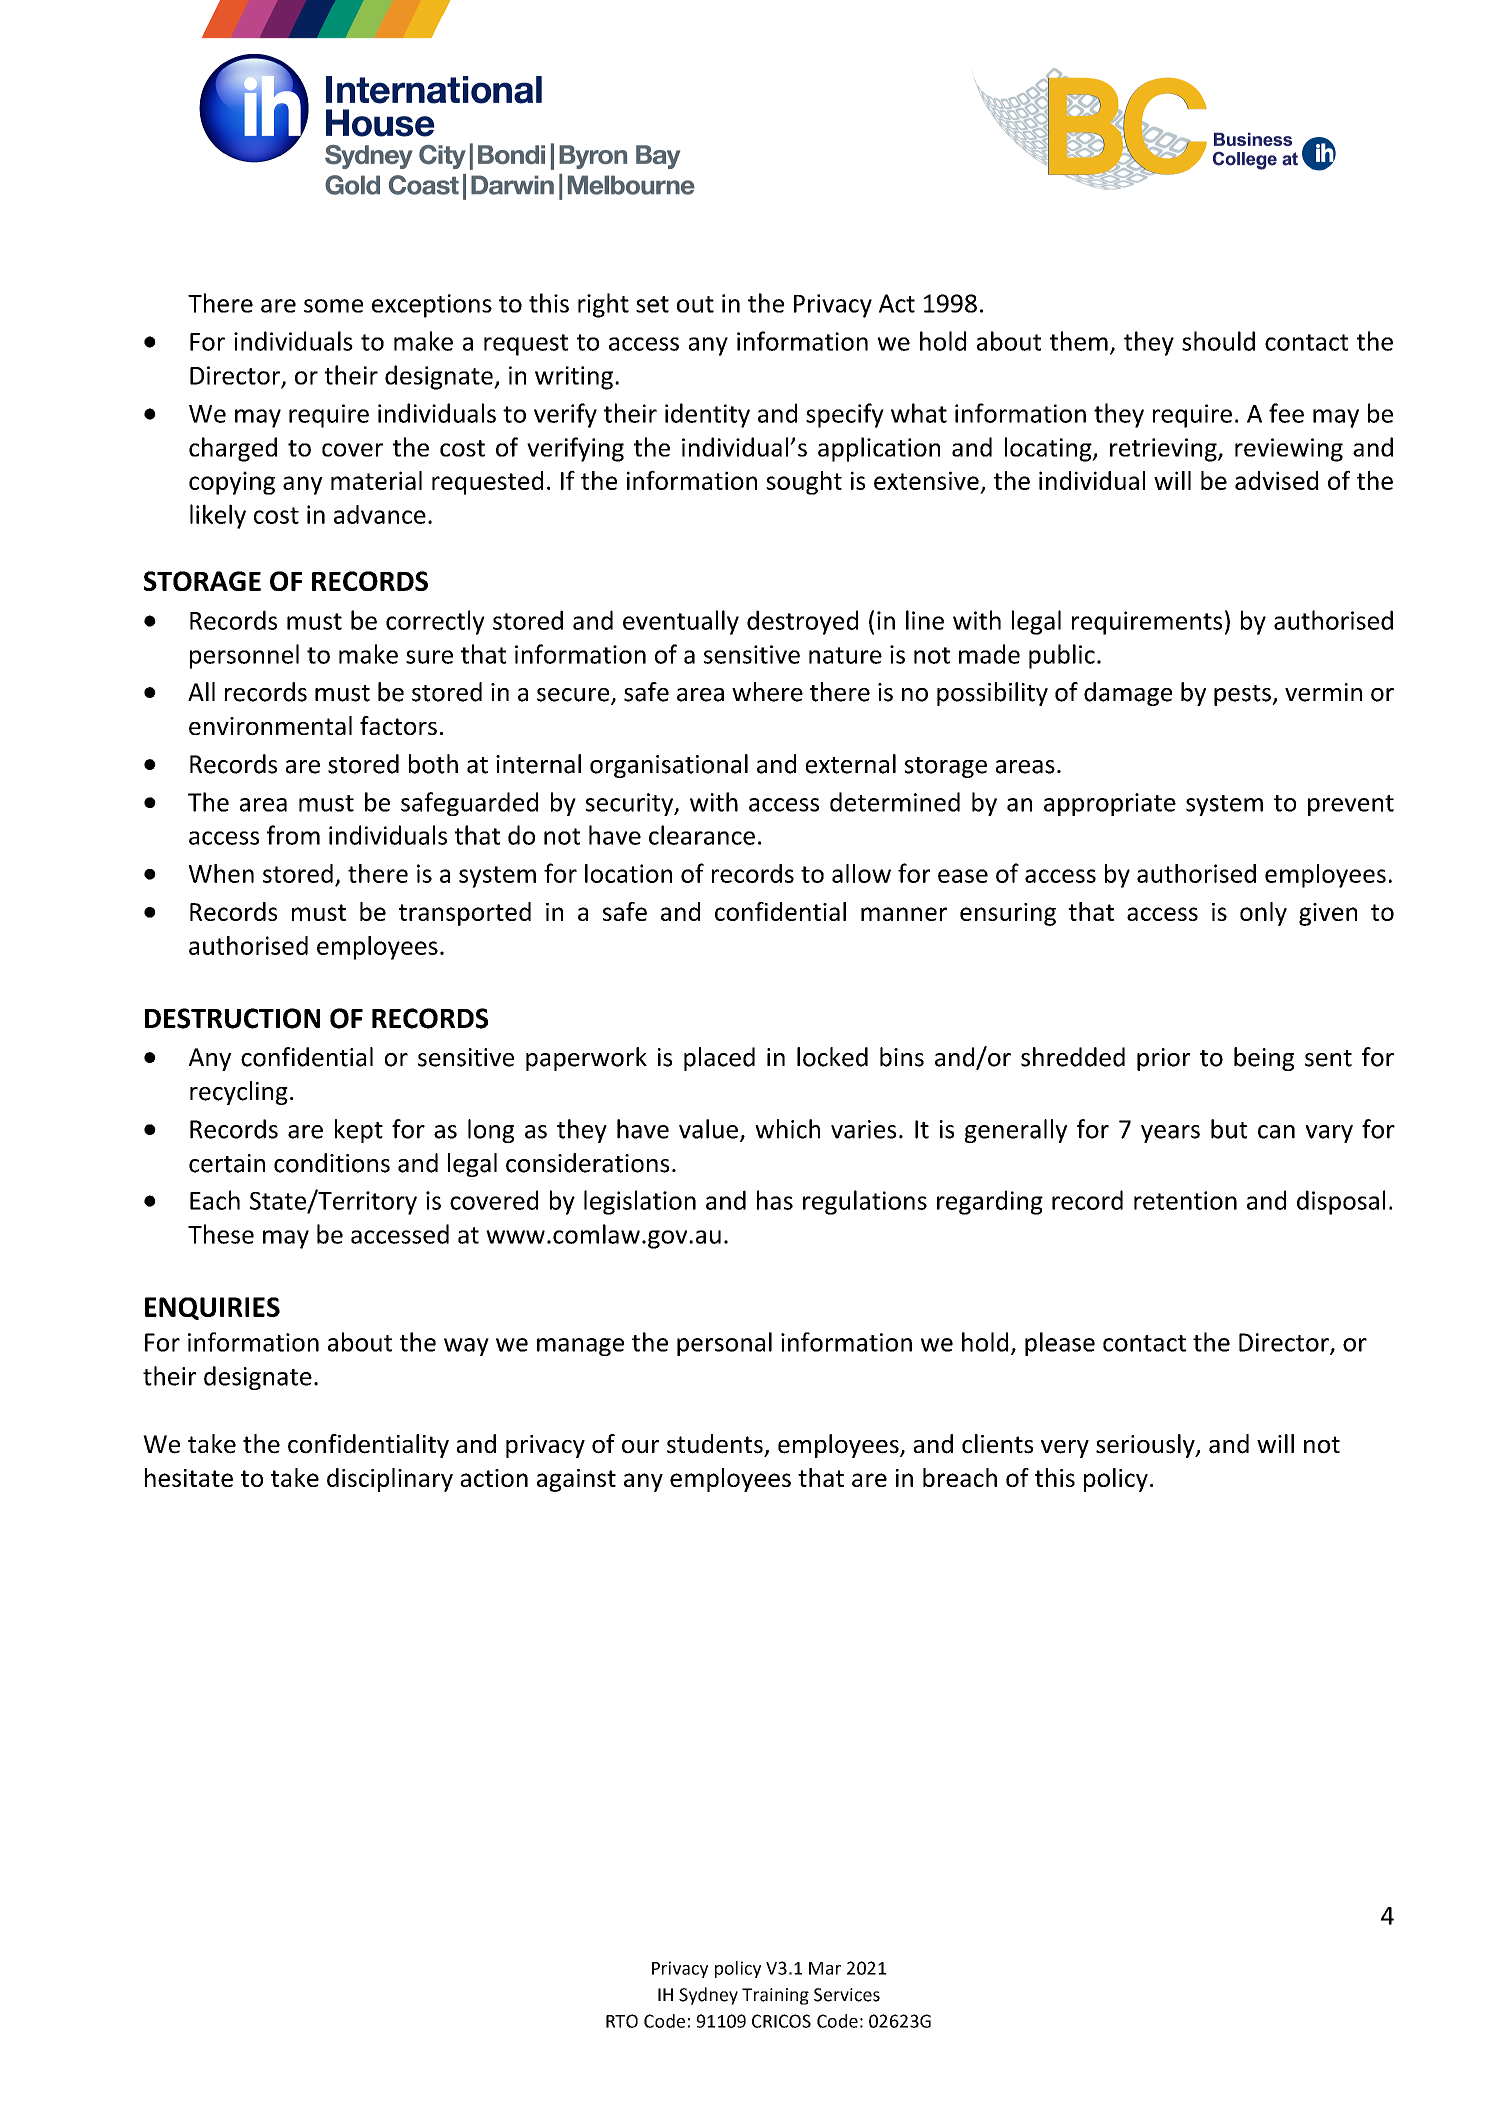  I want to click on some, so click(333, 306).
